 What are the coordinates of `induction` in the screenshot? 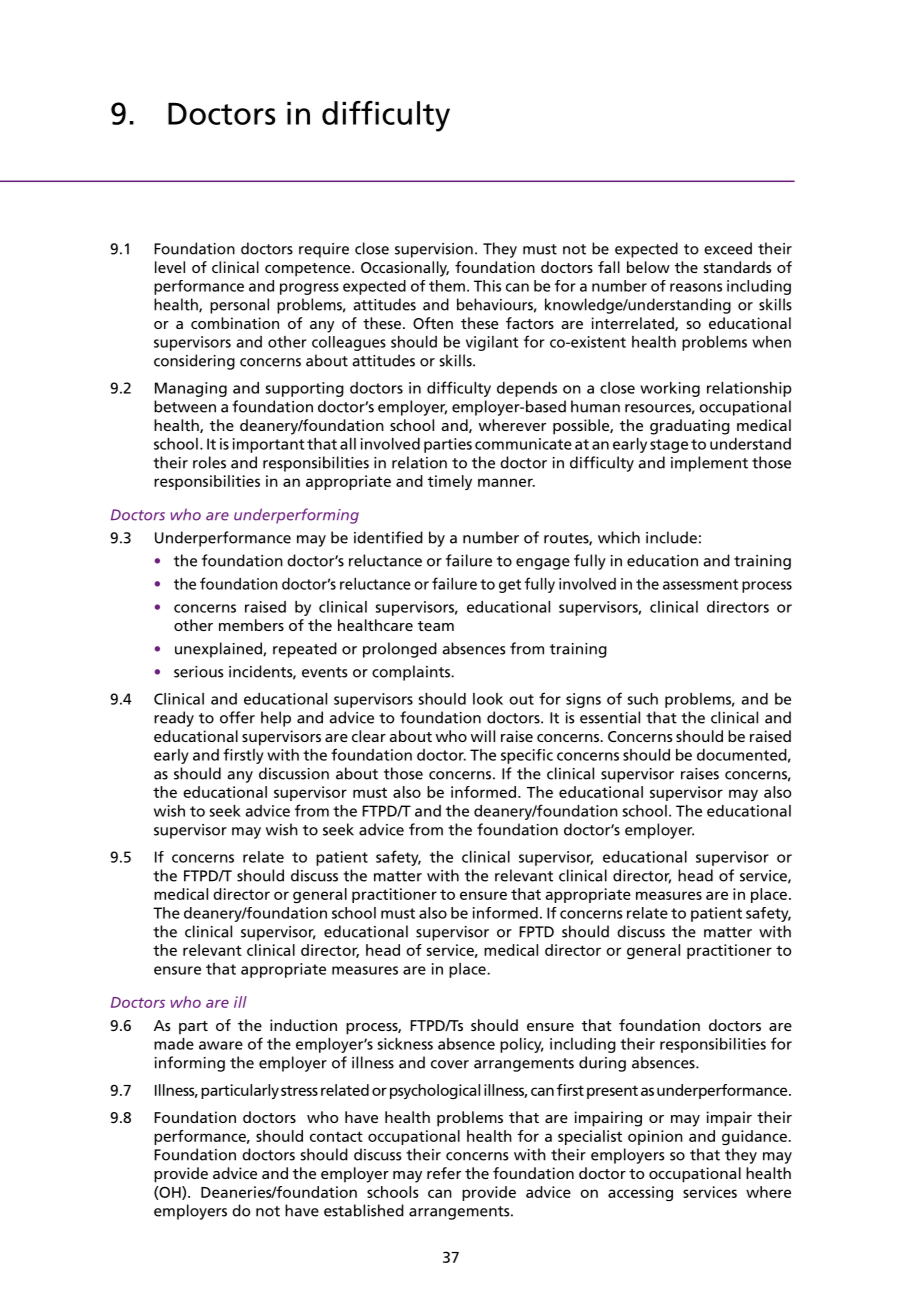 It's located at (303, 1025).
